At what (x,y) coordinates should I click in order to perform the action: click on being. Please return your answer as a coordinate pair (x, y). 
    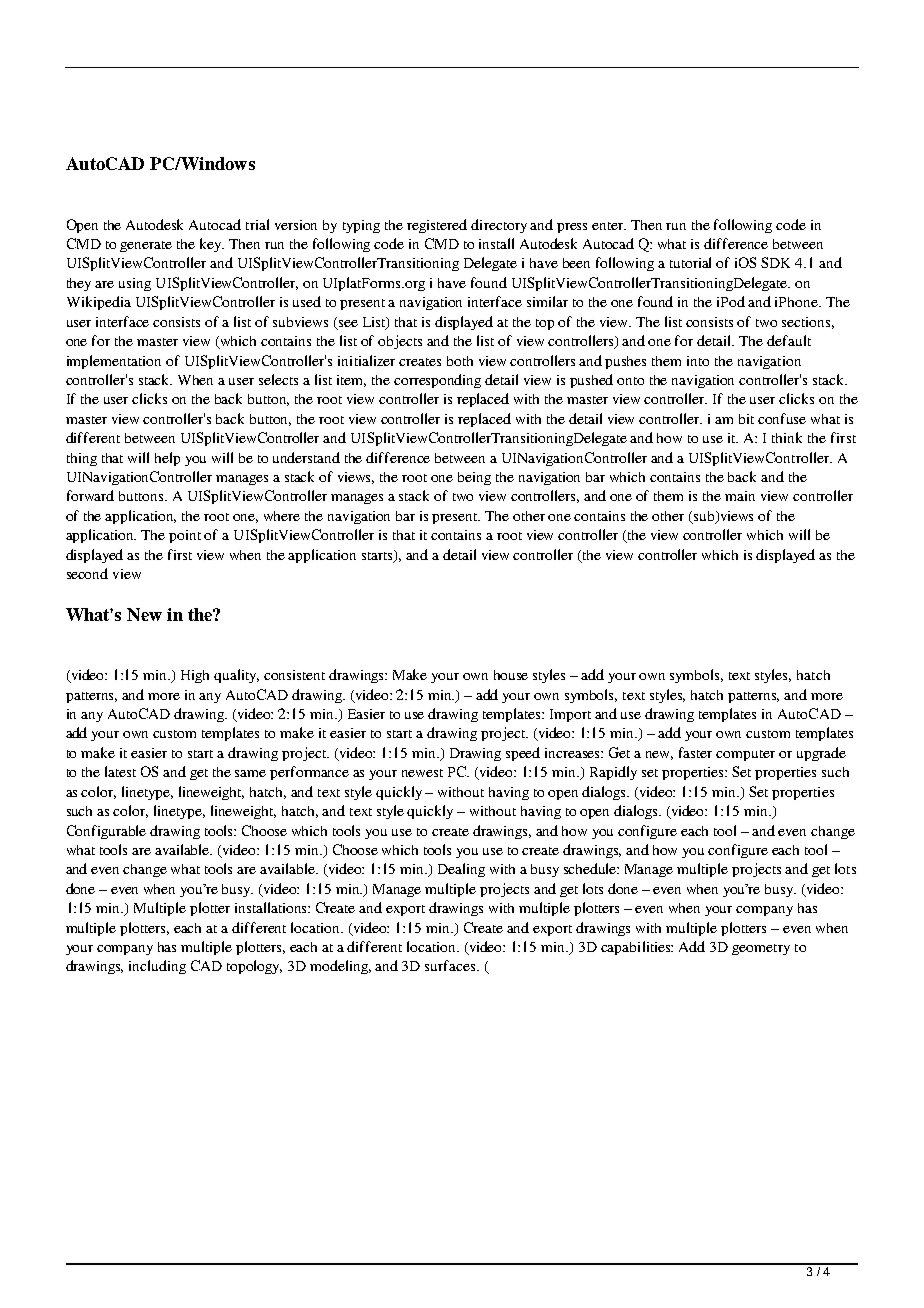
    Looking at the image, I should click on (474, 478).
